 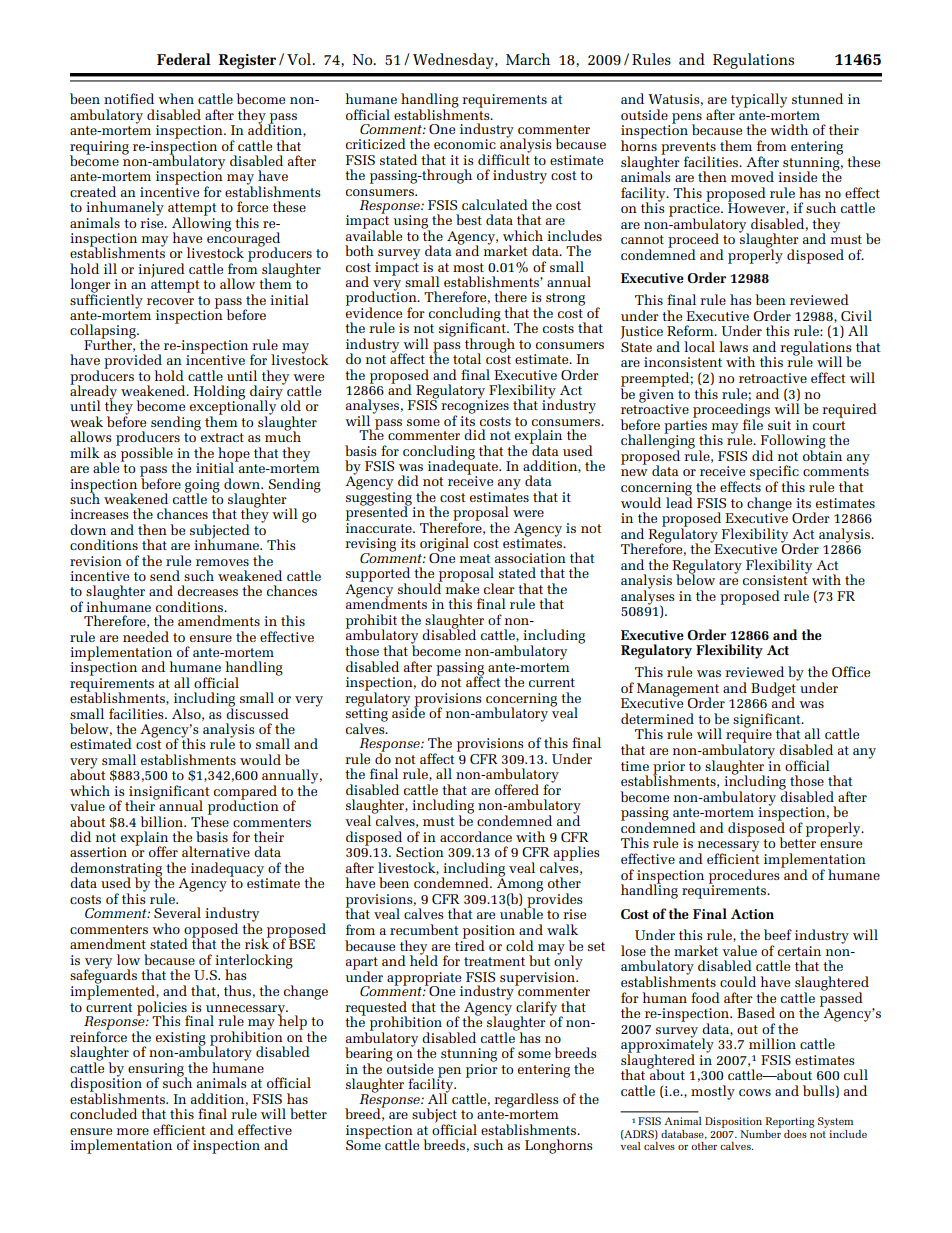 I want to click on alternative, so click(x=216, y=851).
